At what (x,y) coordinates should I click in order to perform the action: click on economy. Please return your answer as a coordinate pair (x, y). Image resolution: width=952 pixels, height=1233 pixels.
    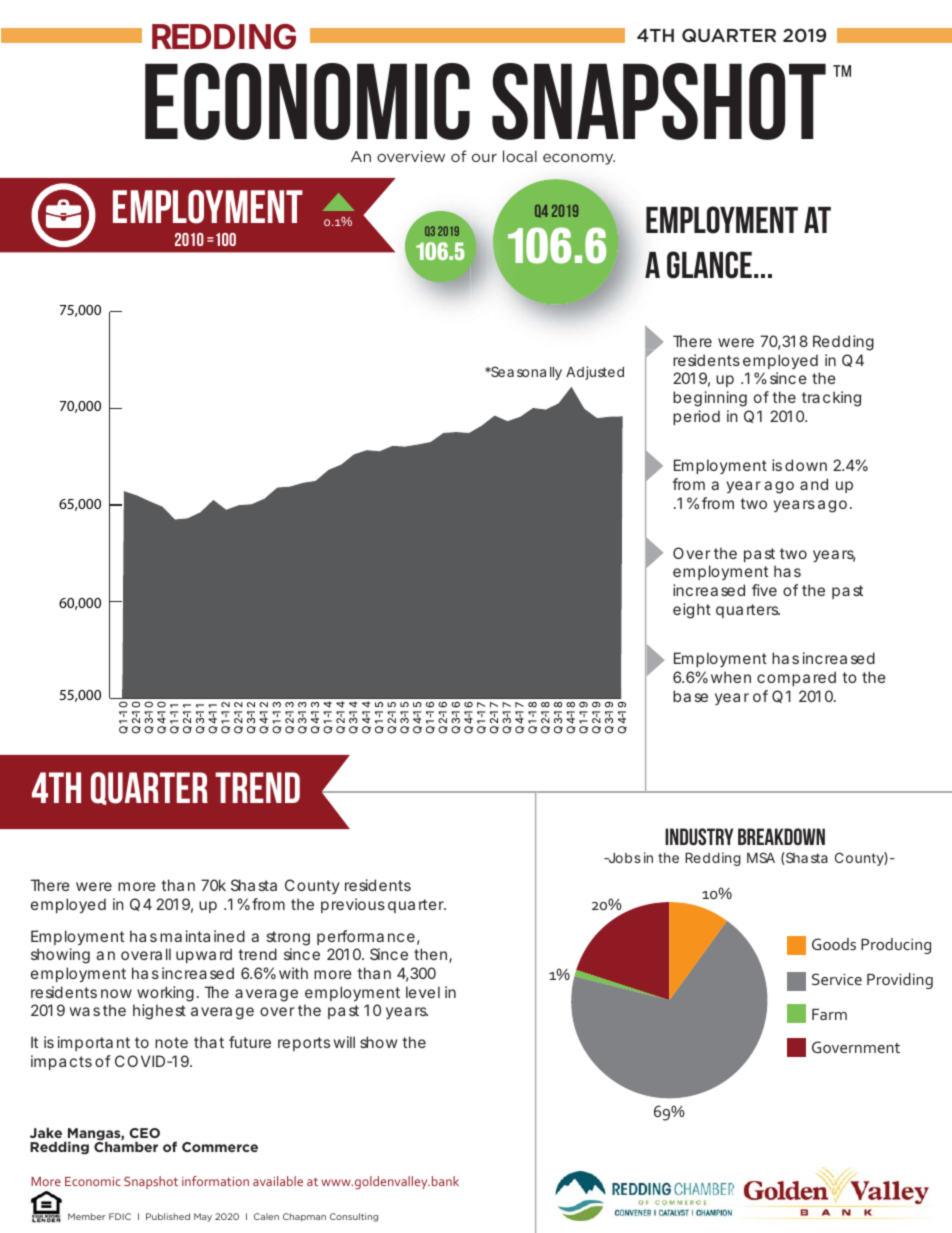
    Looking at the image, I should click on (579, 159).
